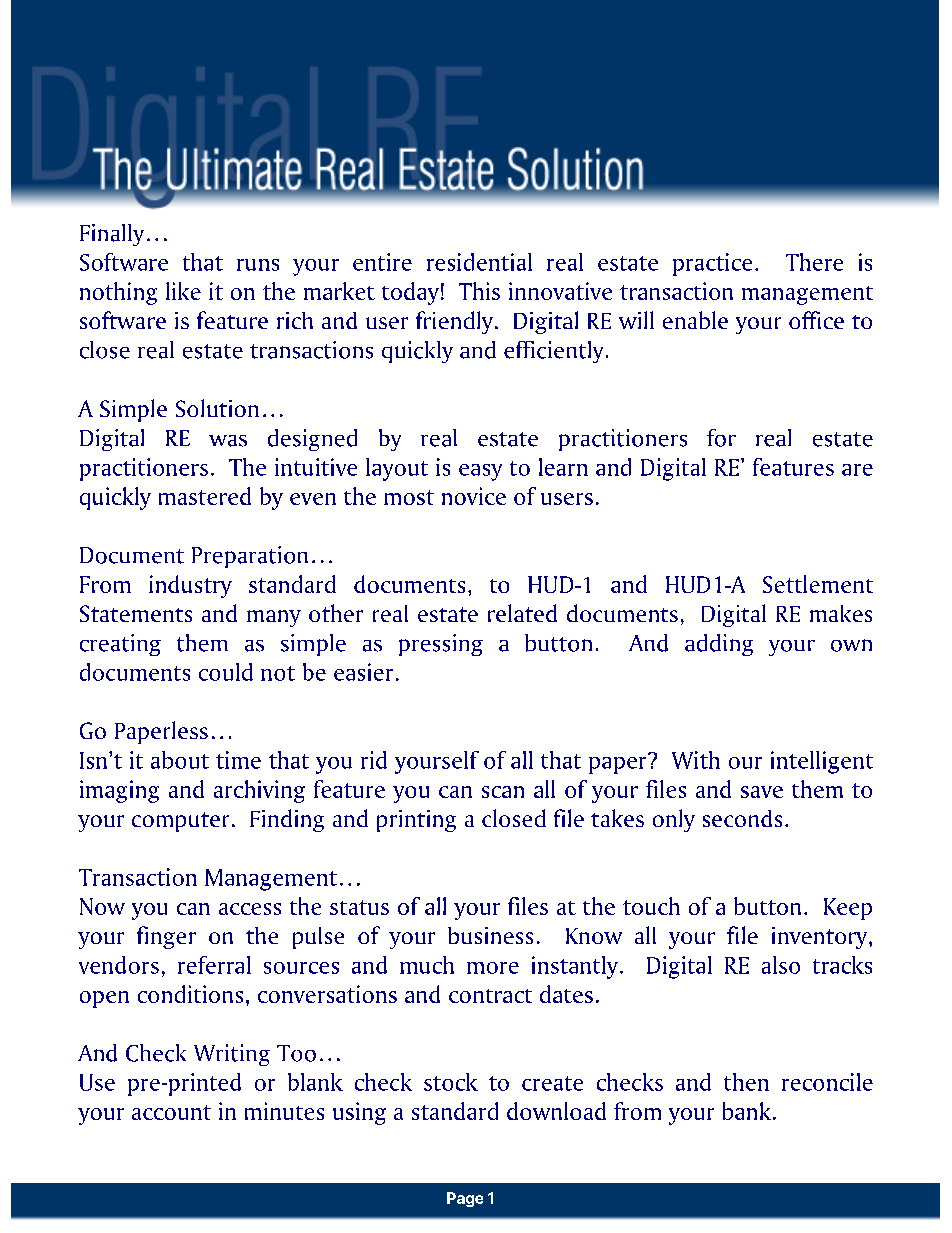 The width and height of the screenshot is (952, 1233). Describe the element at coordinates (441, 645) in the screenshot. I see `pressing` at that location.
